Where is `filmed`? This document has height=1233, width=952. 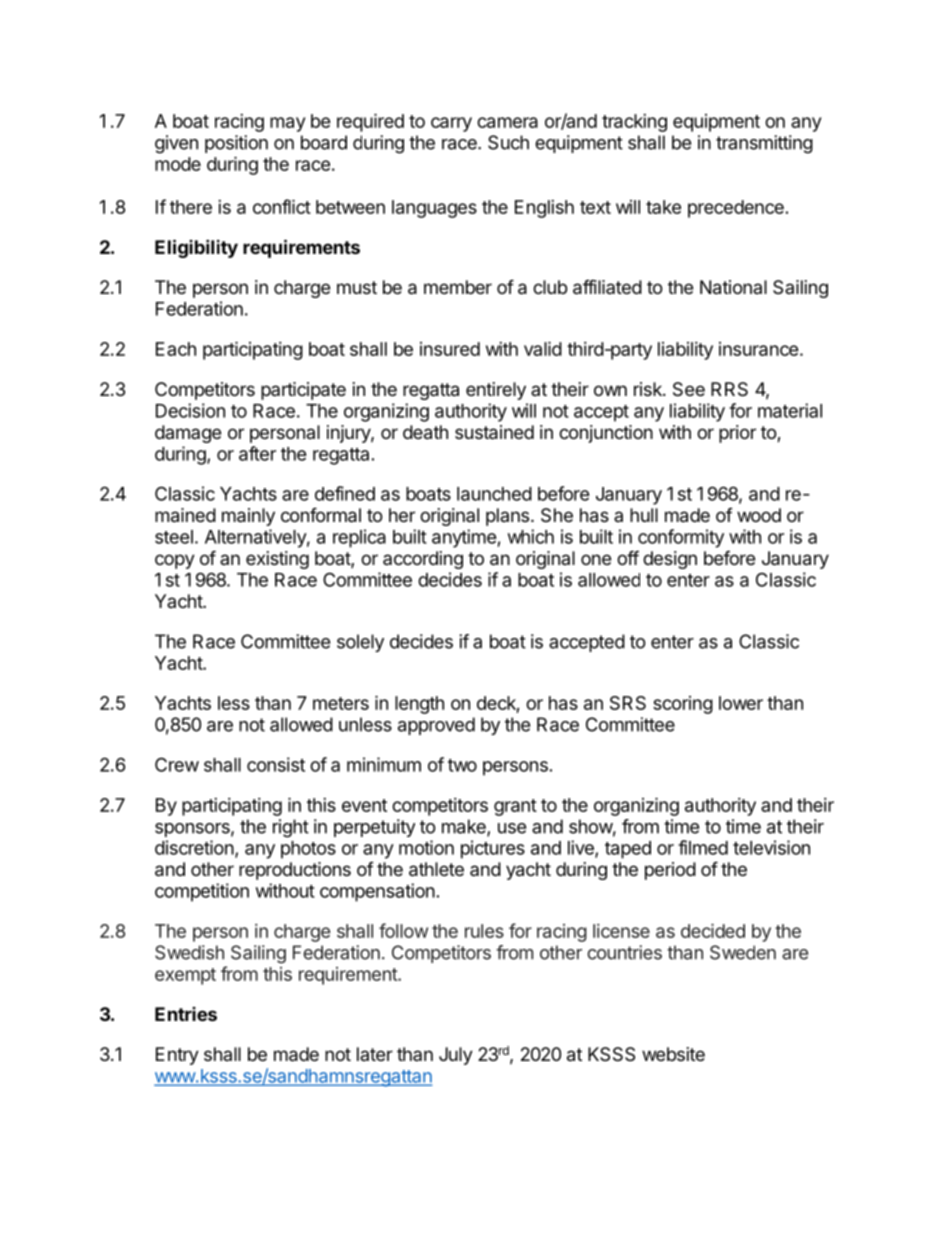 filmed is located at coordinates (703, 847).
